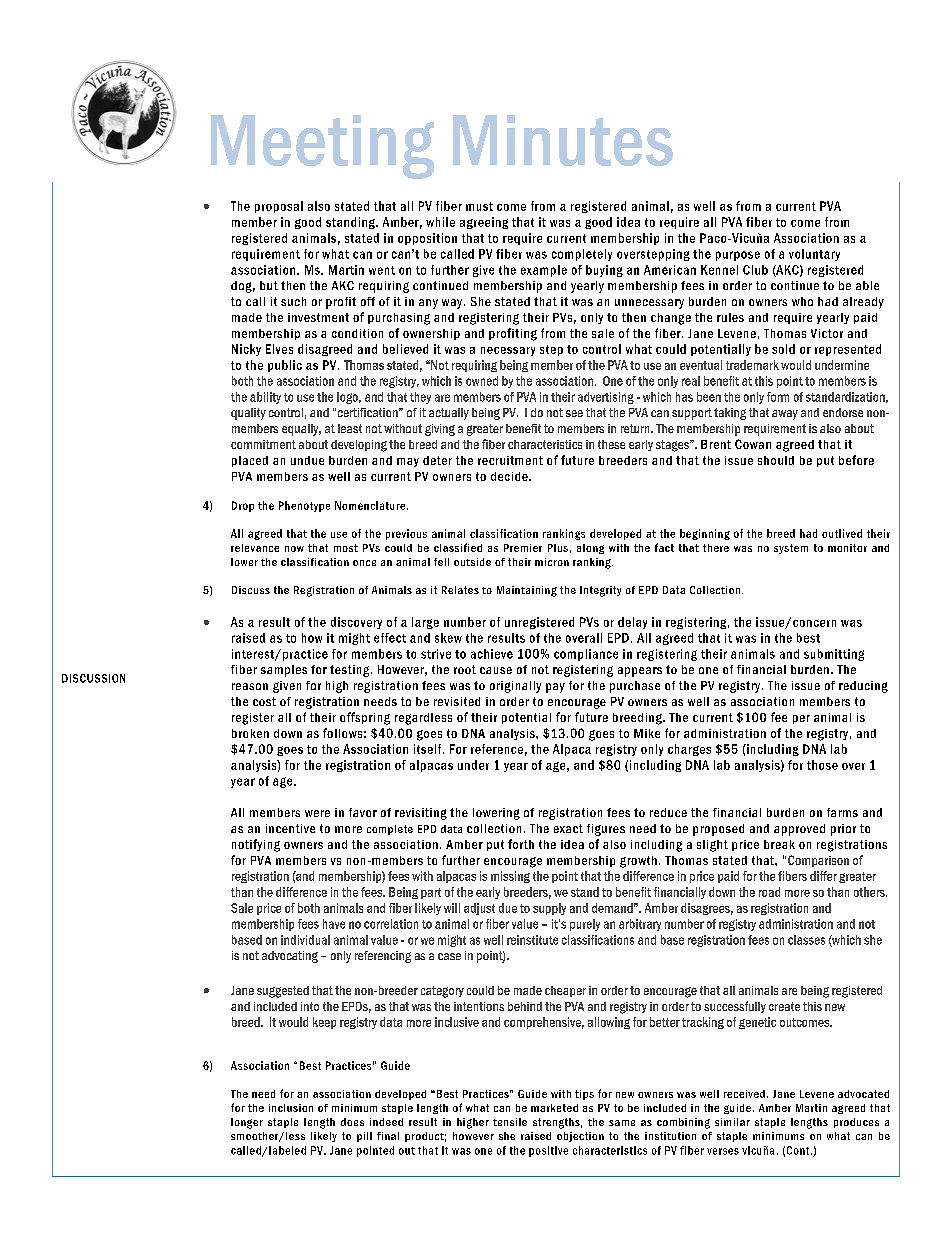  Describe the element at coordinates (814, 255) in the screenshot. I see `voluntary` at that location.
